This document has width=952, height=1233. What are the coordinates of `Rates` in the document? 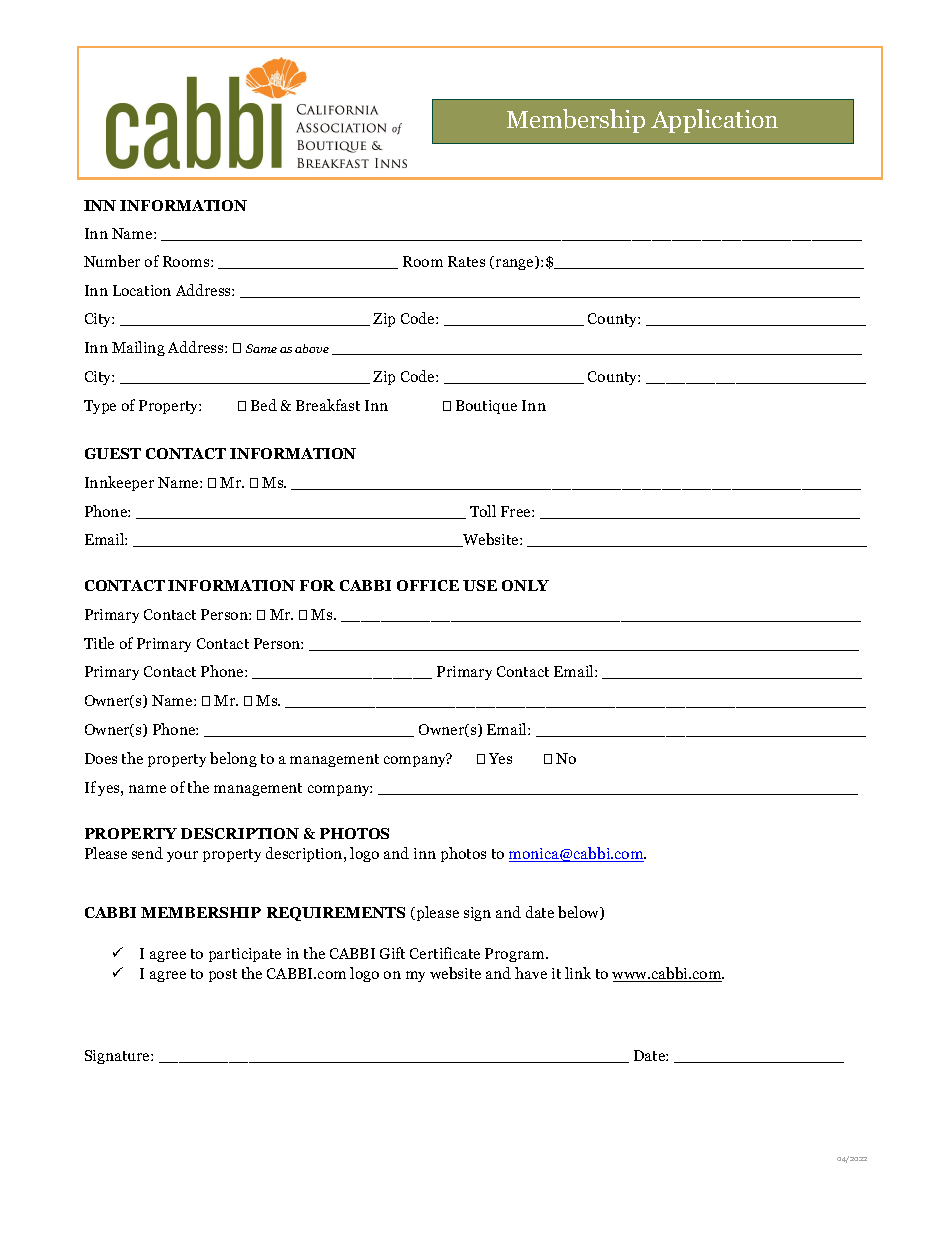 It's located at (466, 261).
